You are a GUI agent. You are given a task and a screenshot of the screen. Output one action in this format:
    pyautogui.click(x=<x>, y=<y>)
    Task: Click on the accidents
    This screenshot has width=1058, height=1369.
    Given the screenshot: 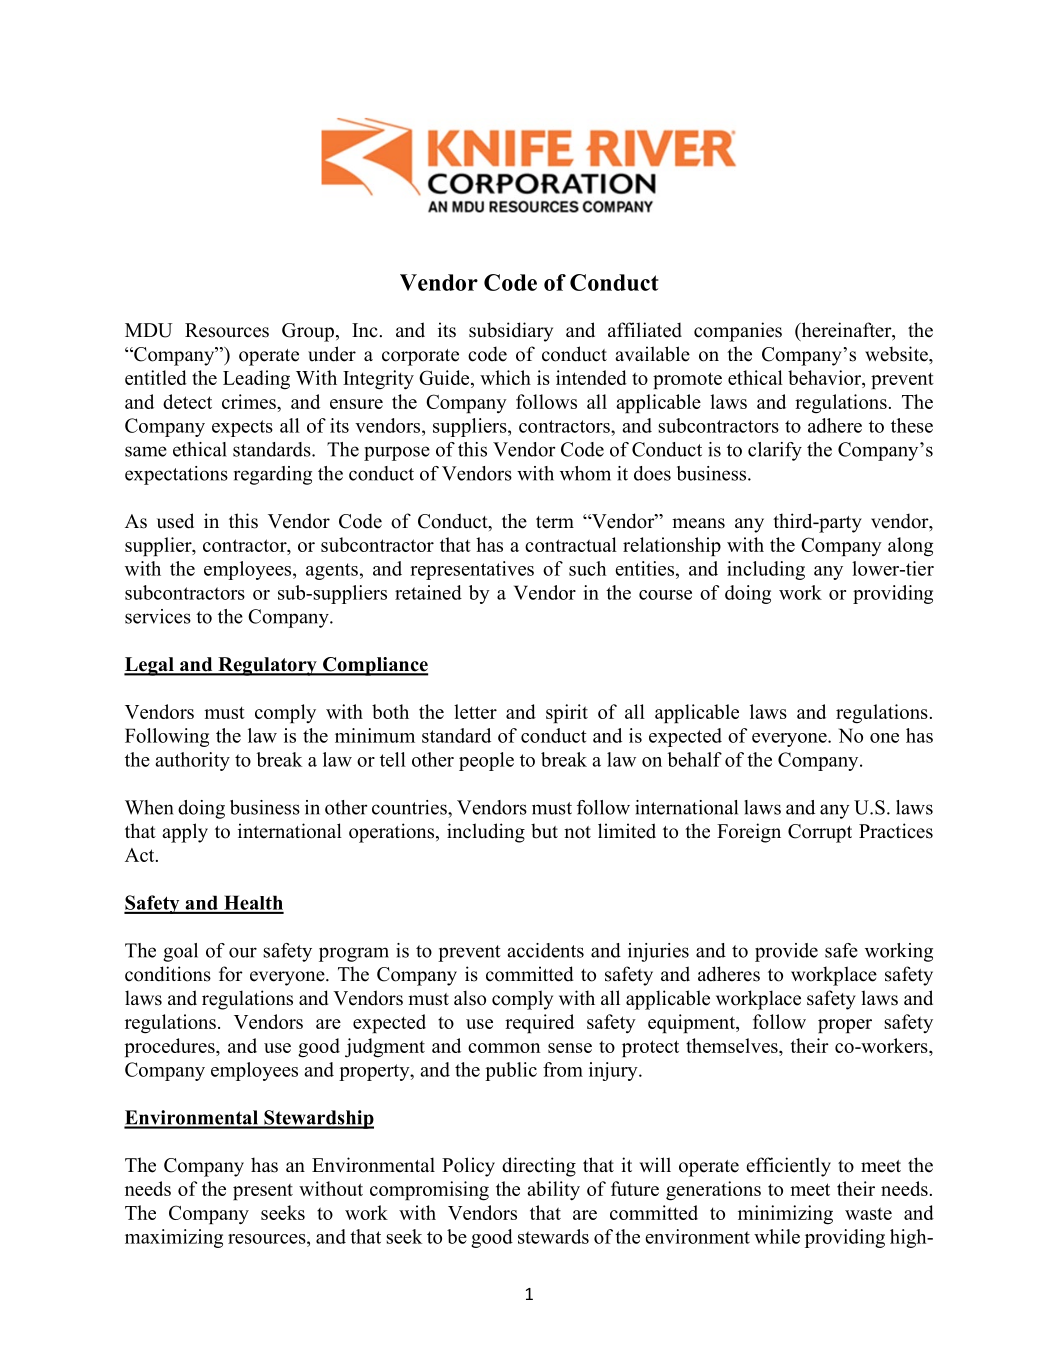 What is the action you would take?
    pyautogui.click(x=545, y=950)
